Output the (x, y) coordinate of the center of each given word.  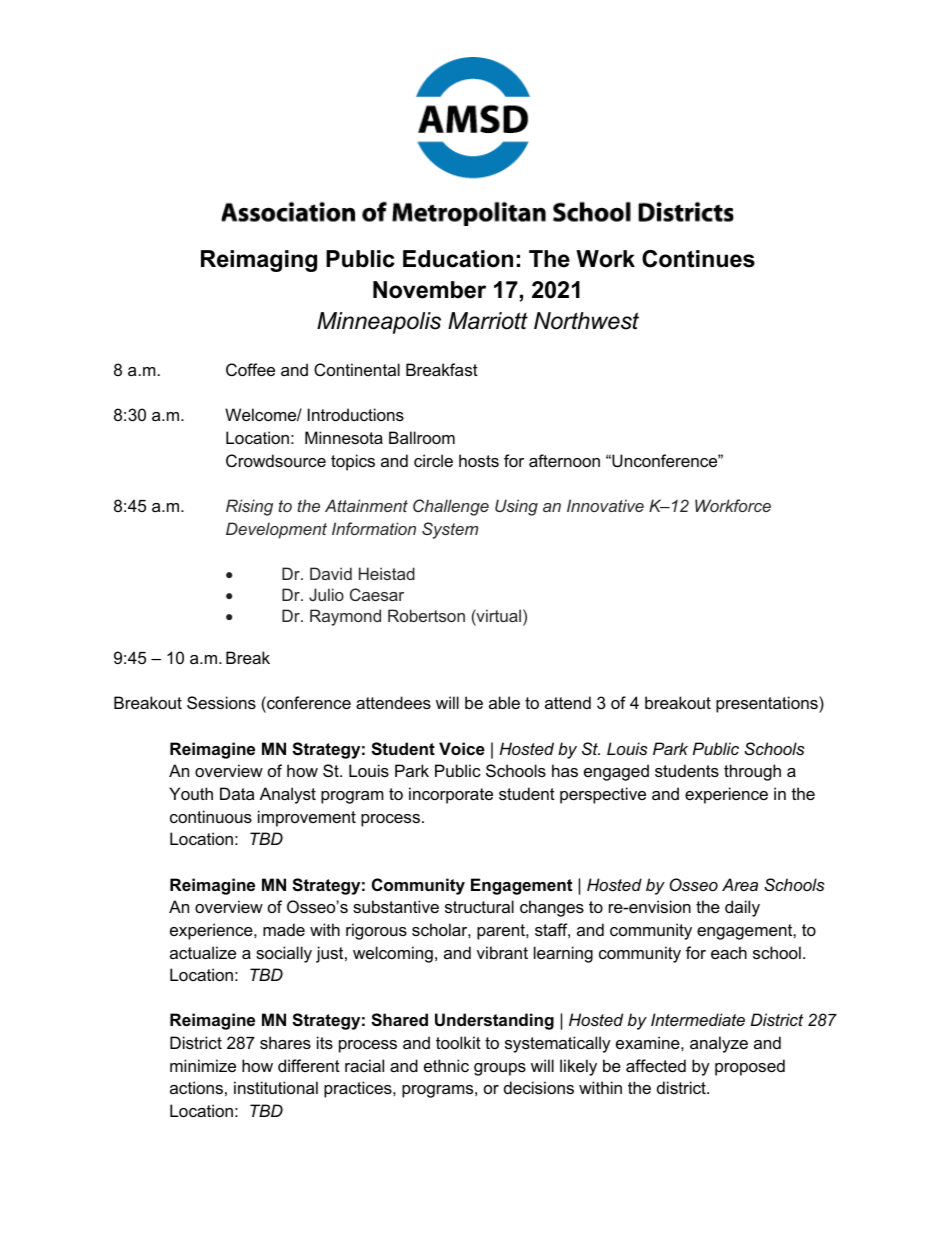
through (752, 772)
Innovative (605, 505)
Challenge (451, 507)
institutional (276, 1087)
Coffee (250, 369)
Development (276, 530)
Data (237, 793)
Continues (698, 259)
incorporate (451, 795)
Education (458, 259)
